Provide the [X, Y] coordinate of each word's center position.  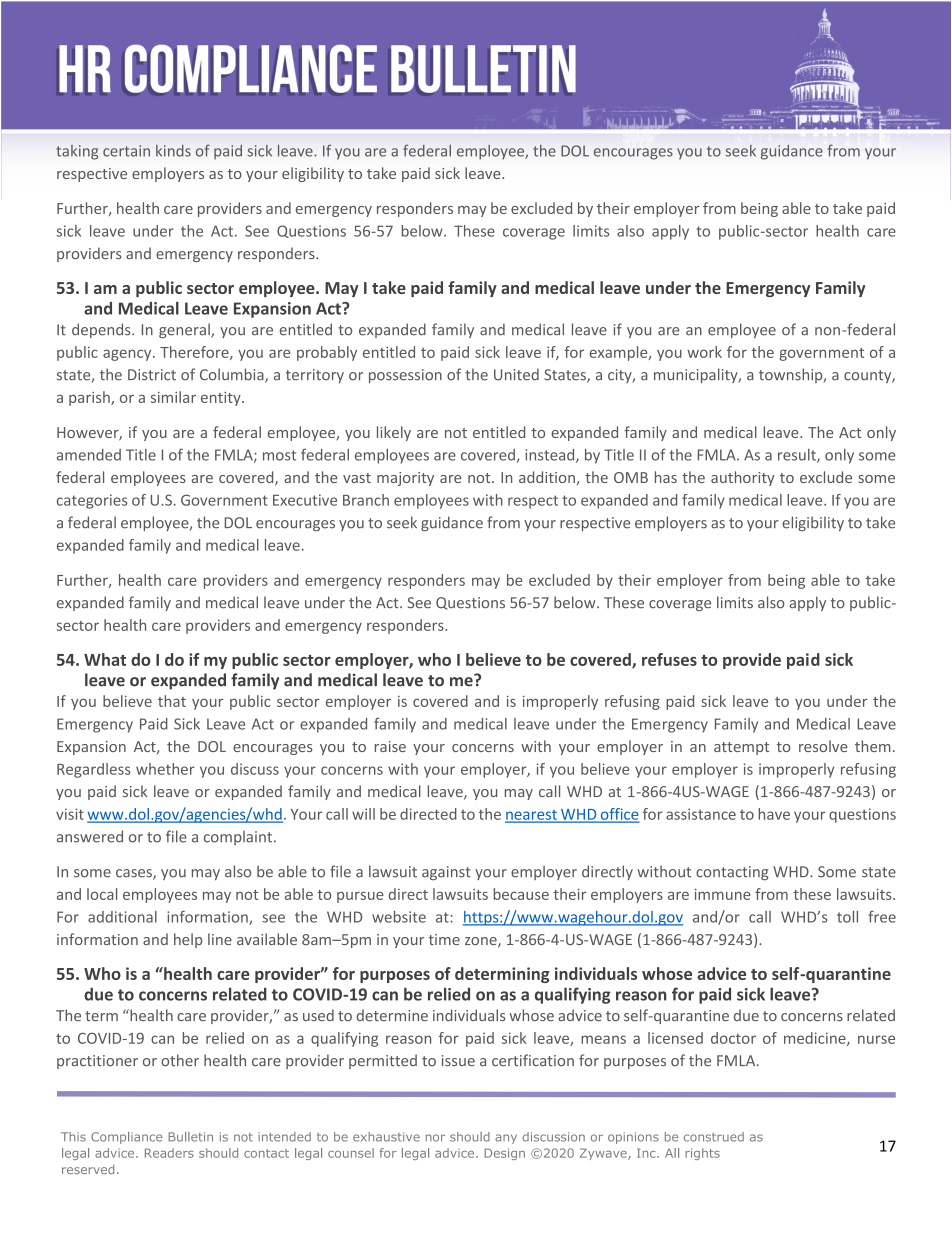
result [798, 456]
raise [390, 746]
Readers [169, 1153]
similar [173, 397]
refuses [669, 659]
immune [723, 894]
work [704, 352]
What [105, 659]
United [516, 374]
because [521, 894]
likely [394, 433]
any [506, 1139]
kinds [173, 151]
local [102, 894]
